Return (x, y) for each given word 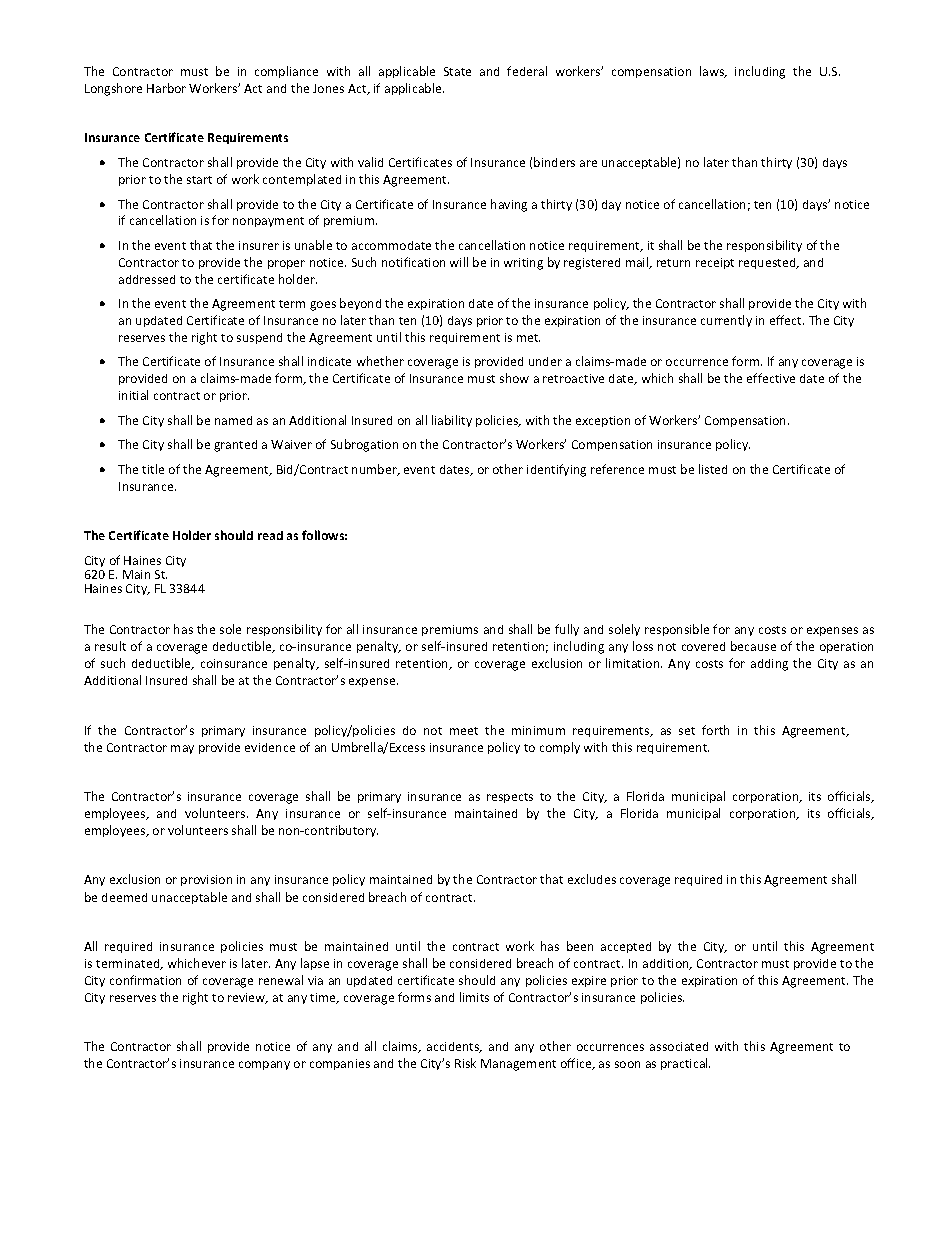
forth (715, 730)
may (182, 749)
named (233, 420)
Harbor (166, 88)
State (457, 71)
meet (464, 731)
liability (452, 421)
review (248, 998)
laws (713, 72)
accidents (454, 1047)
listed (713, 469)
